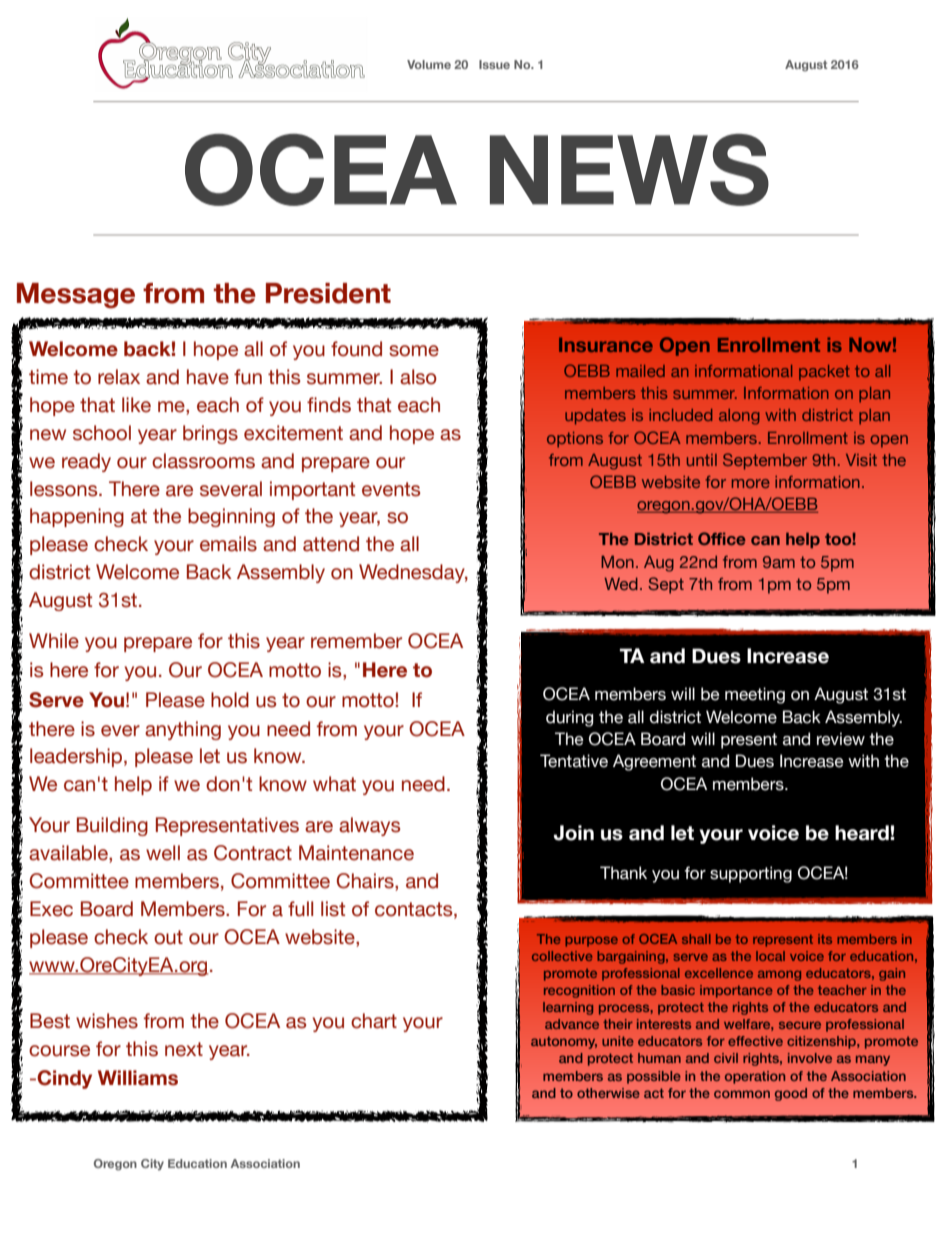 This page has width=952, height=1233. I want to click on next, so click(184, 1049).
